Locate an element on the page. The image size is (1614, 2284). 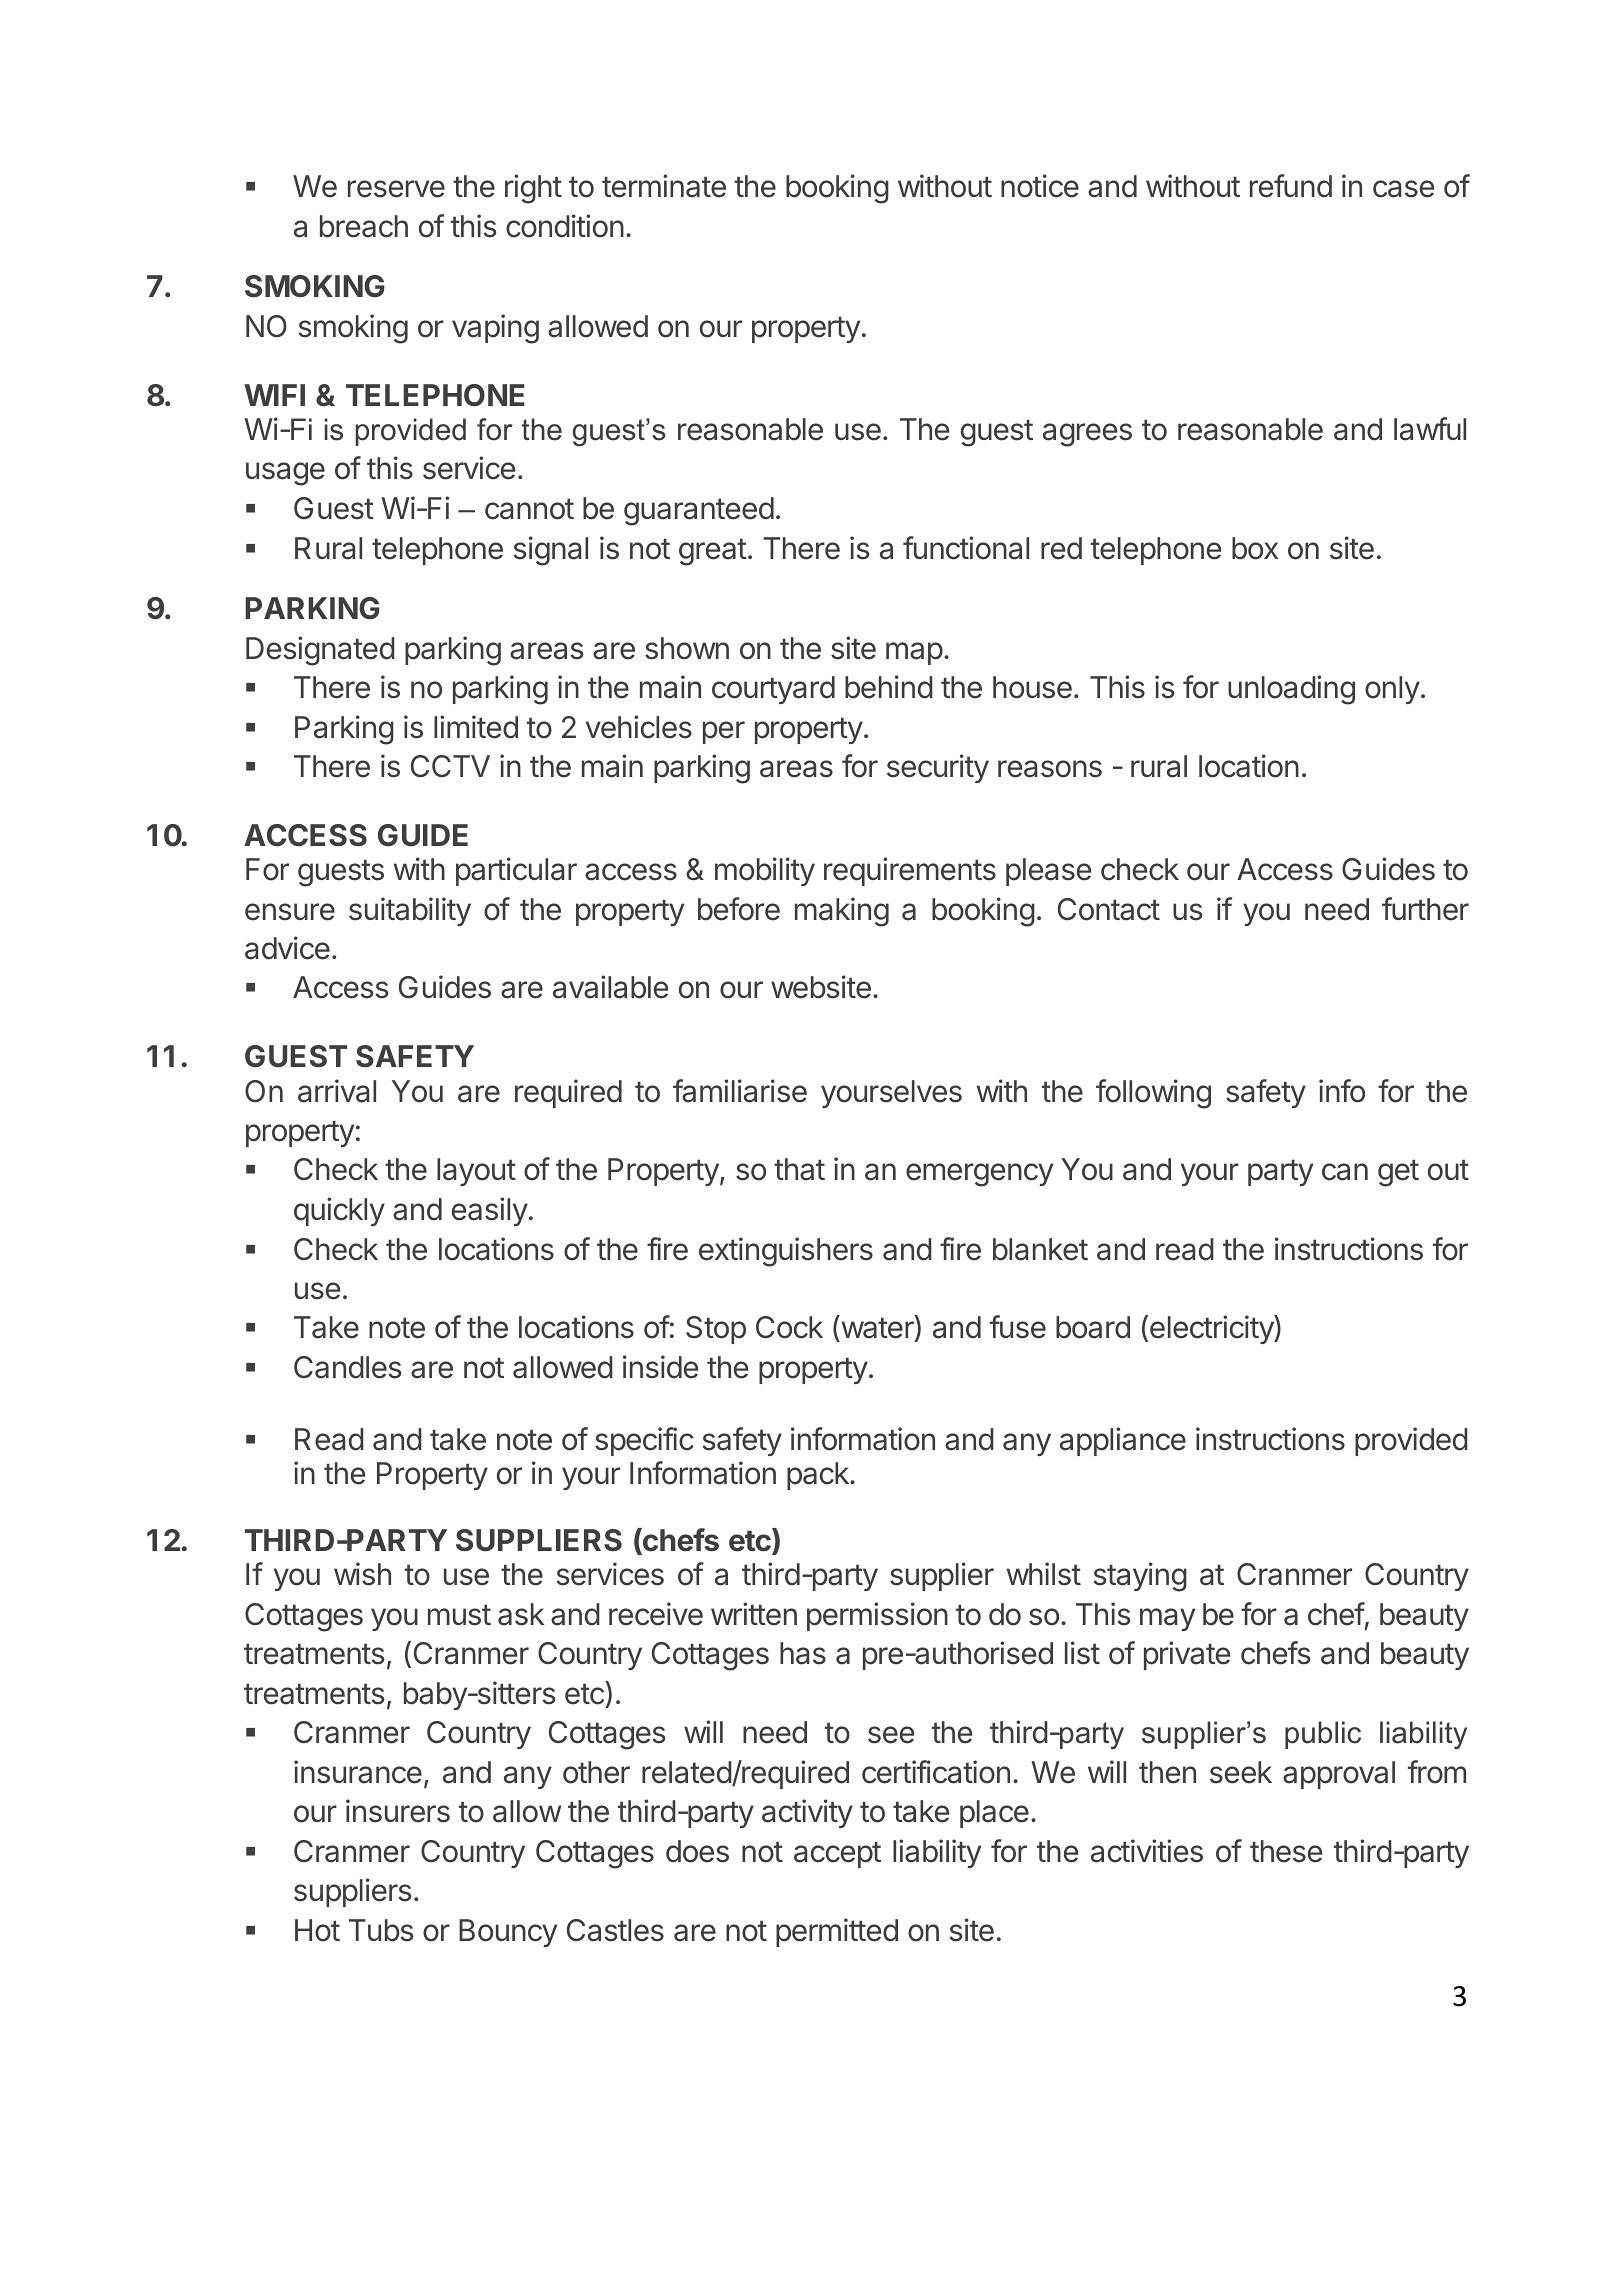
extinguishers is located at coordinates (786, 1252).
